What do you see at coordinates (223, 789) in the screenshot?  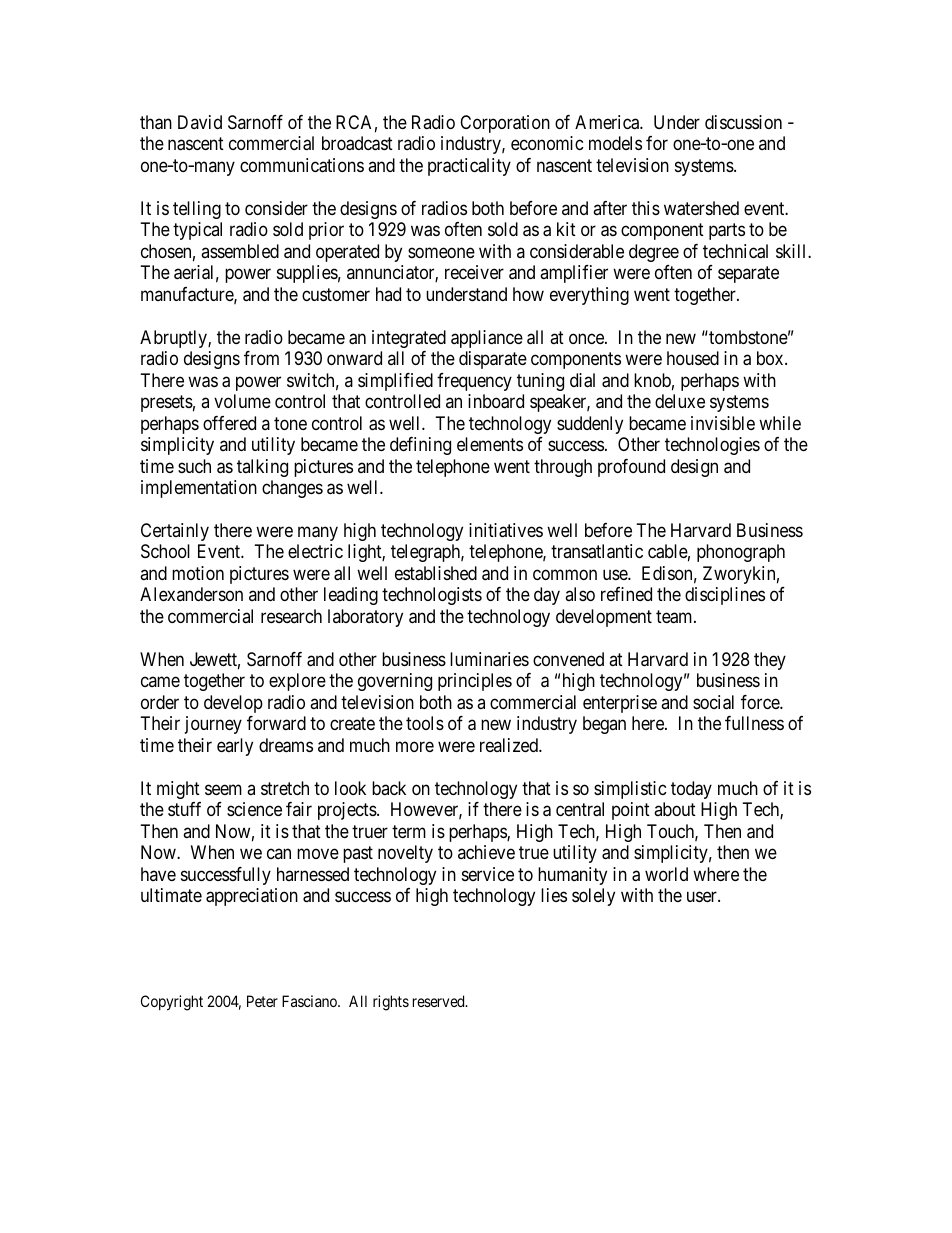 I see `seem` at bounding box center [223, 789].
